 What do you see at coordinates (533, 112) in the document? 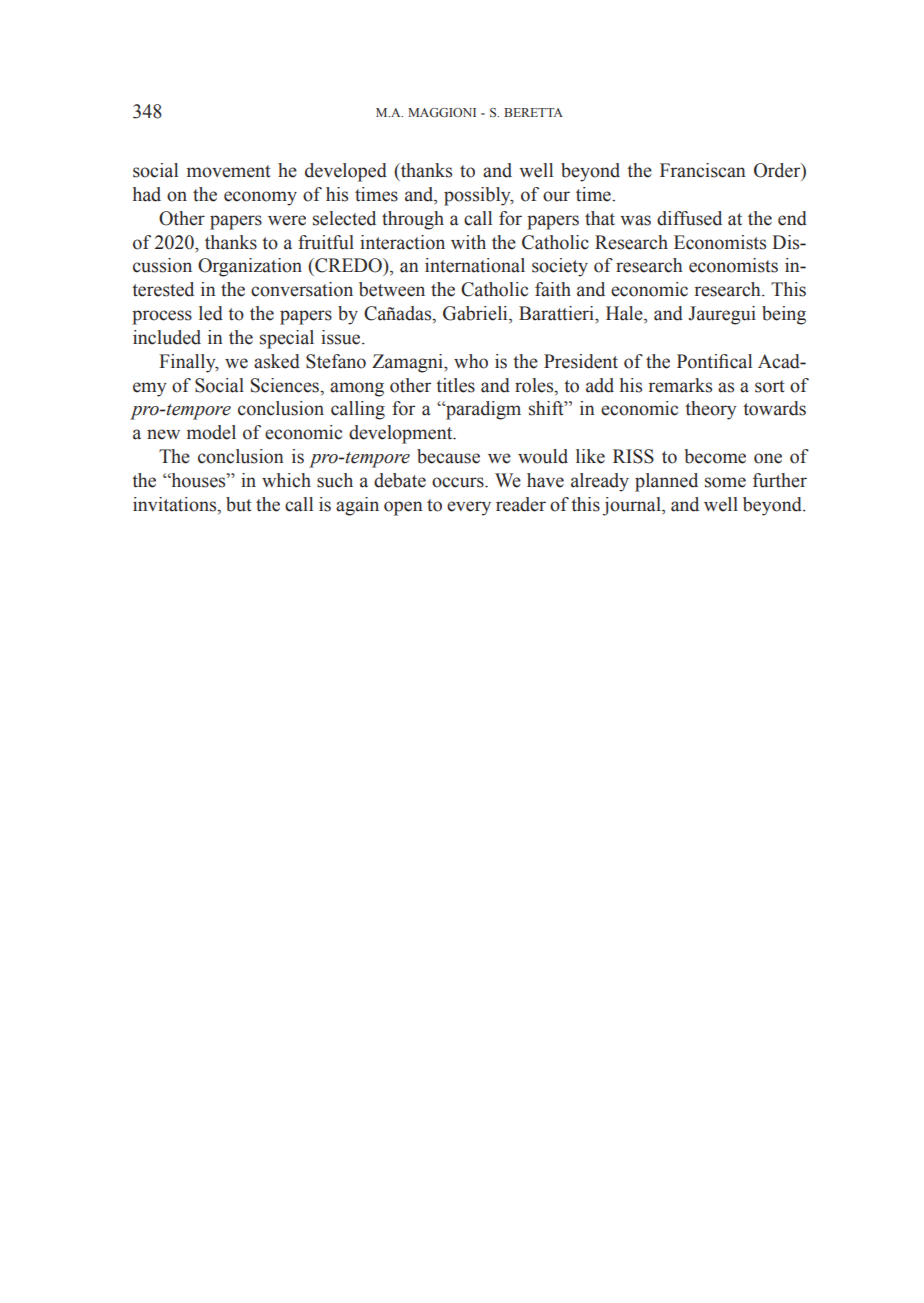
I see `BERETTA` at bounding box center [533, 112].
